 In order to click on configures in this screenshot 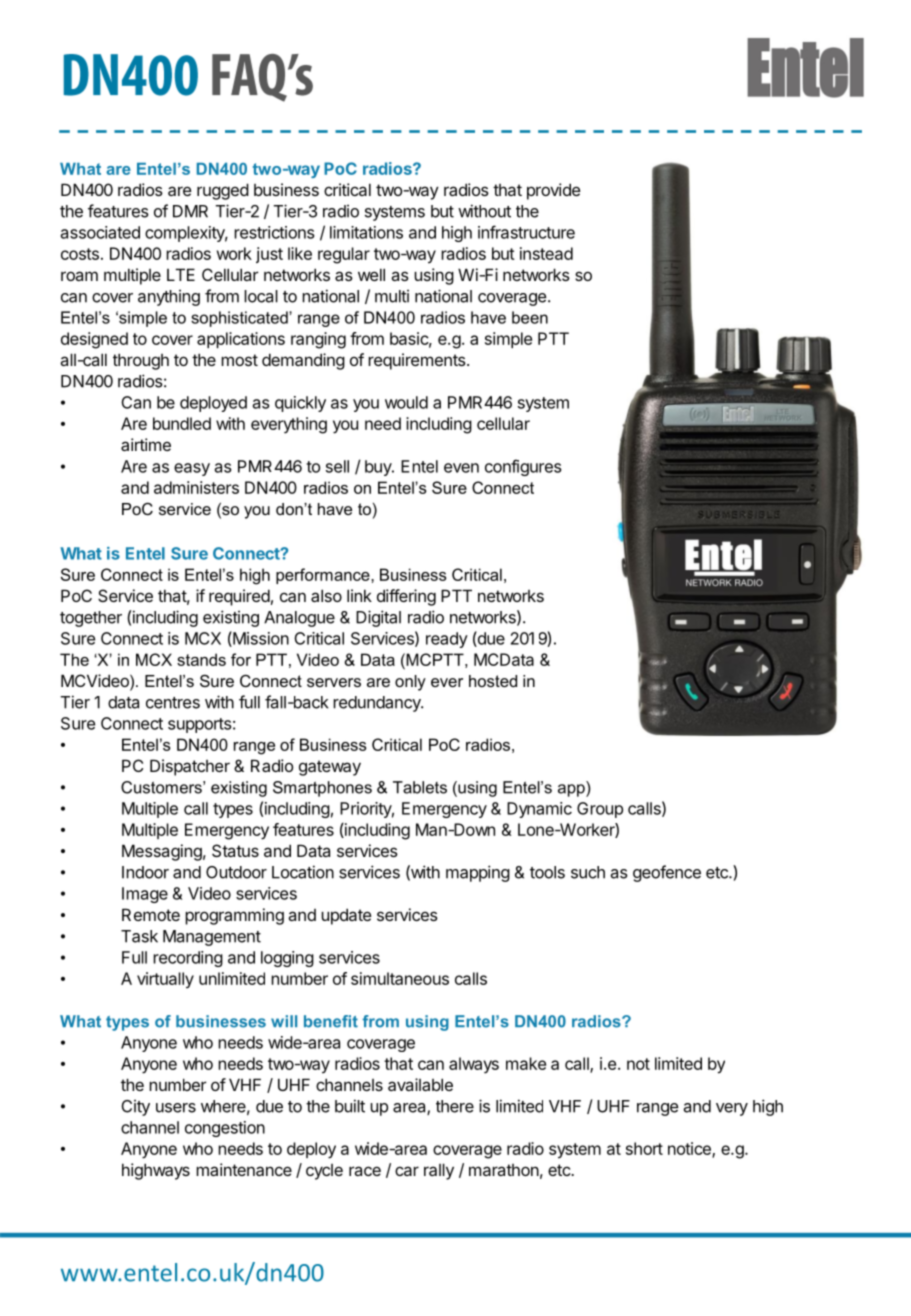, I will do `click(523, 467)`.
